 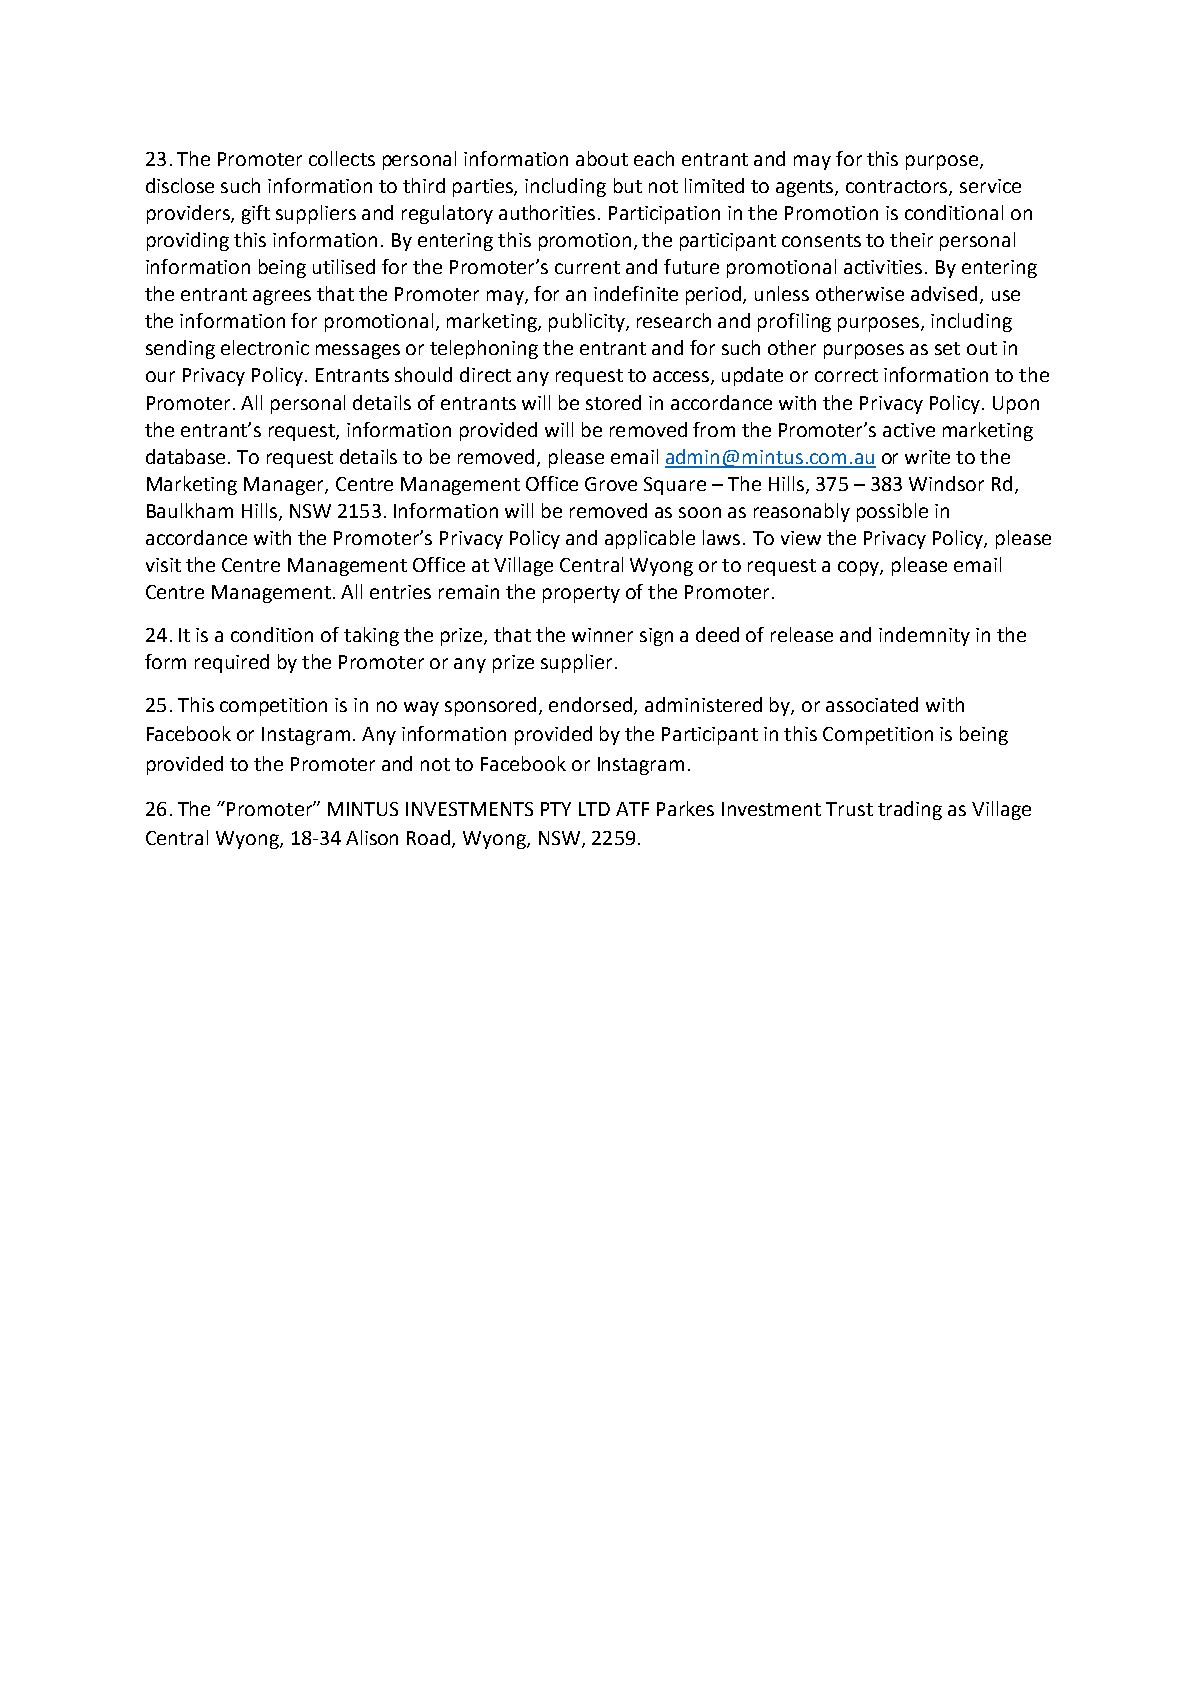 What do you see at coordinates (892, 512) in the page?
I see `possible` at bounding box center [892, 512].
